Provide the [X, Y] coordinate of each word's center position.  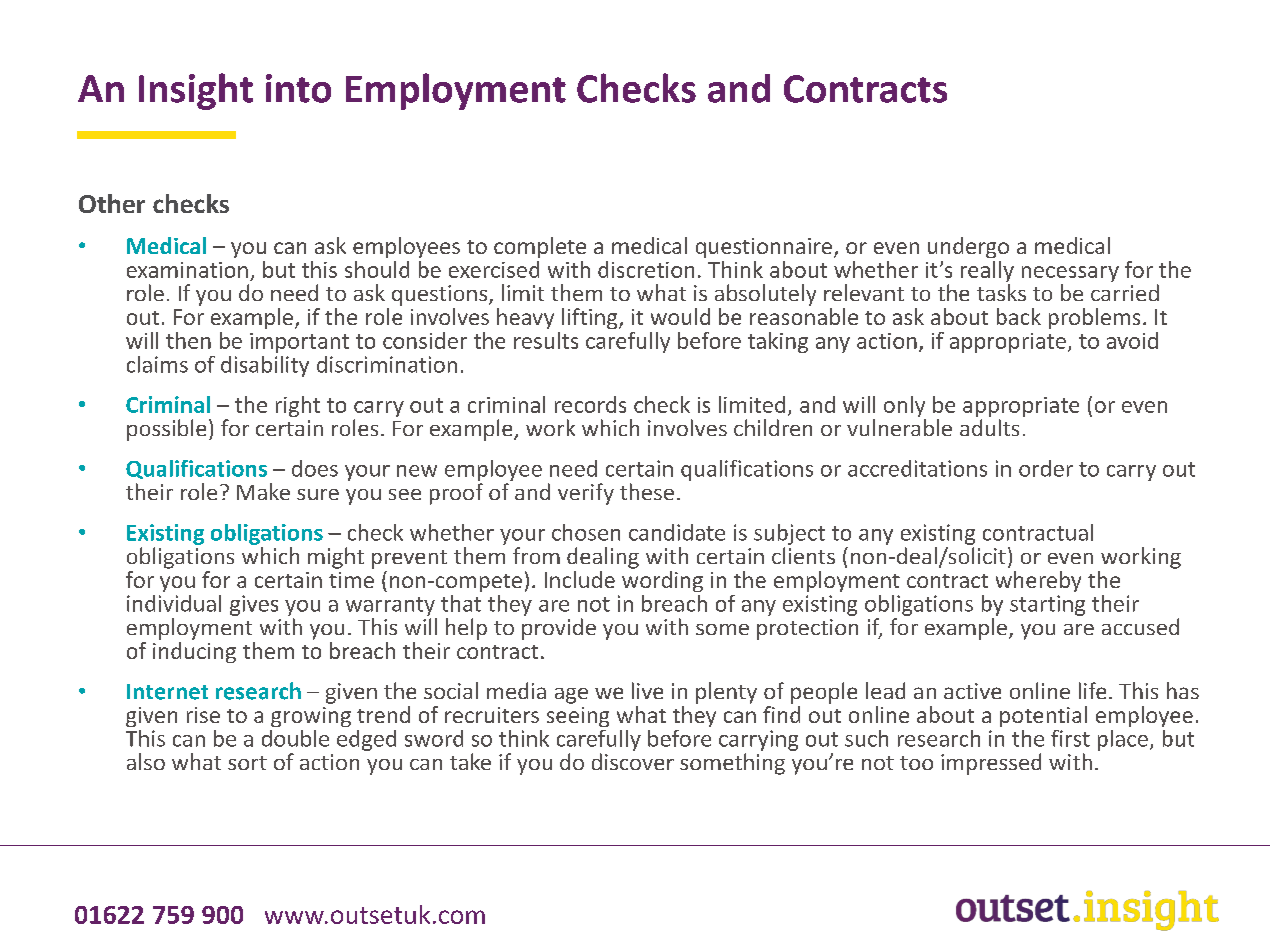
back [1019, 316]
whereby [1038, 581]
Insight [196, 91]
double [295, 738]
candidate [677, 532]
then [188, 340]
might [336, 558]
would [680, 316]
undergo [968, 247]
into [298, 88]
